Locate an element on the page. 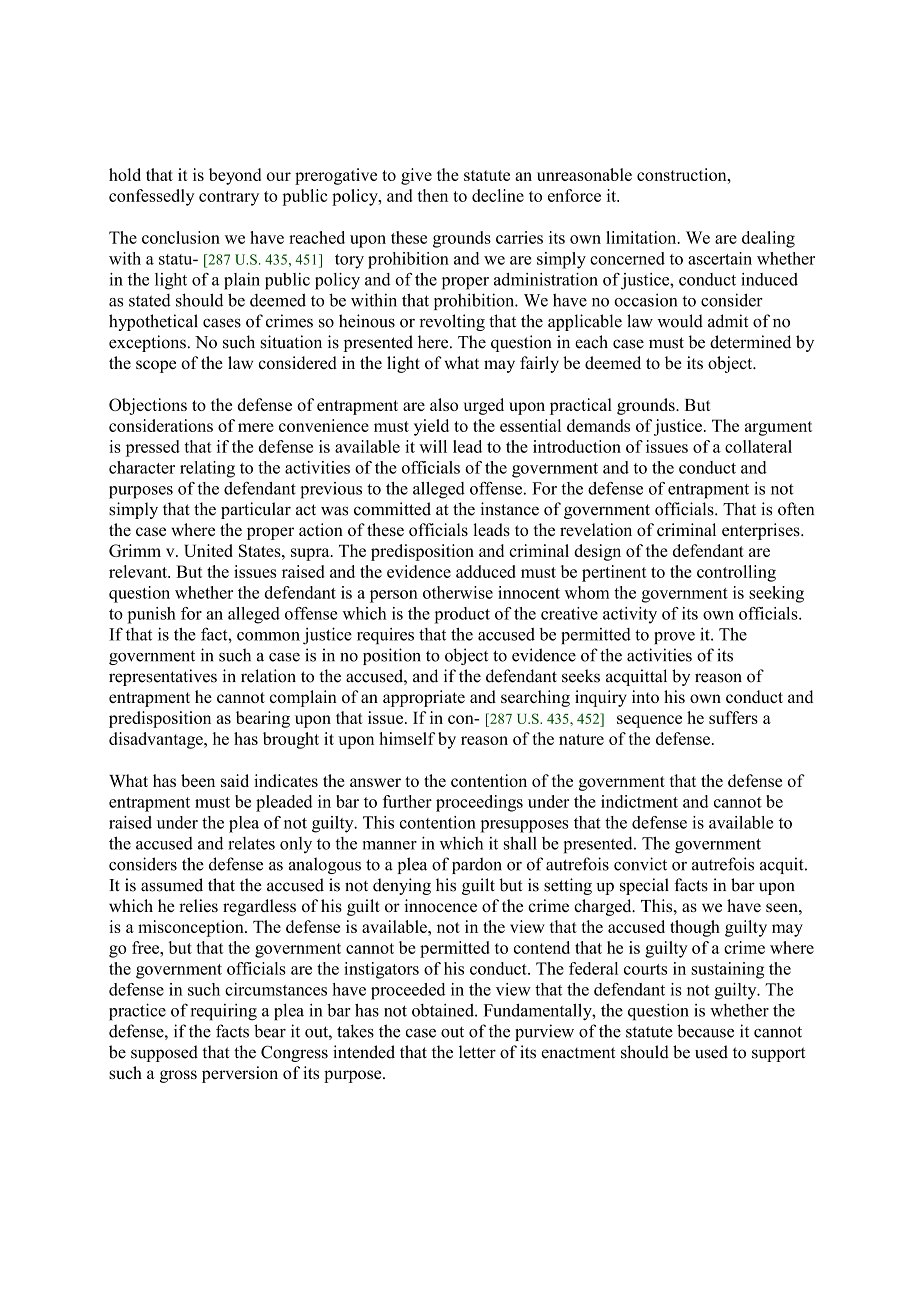  contrary is located at coordinates (229, 198).
